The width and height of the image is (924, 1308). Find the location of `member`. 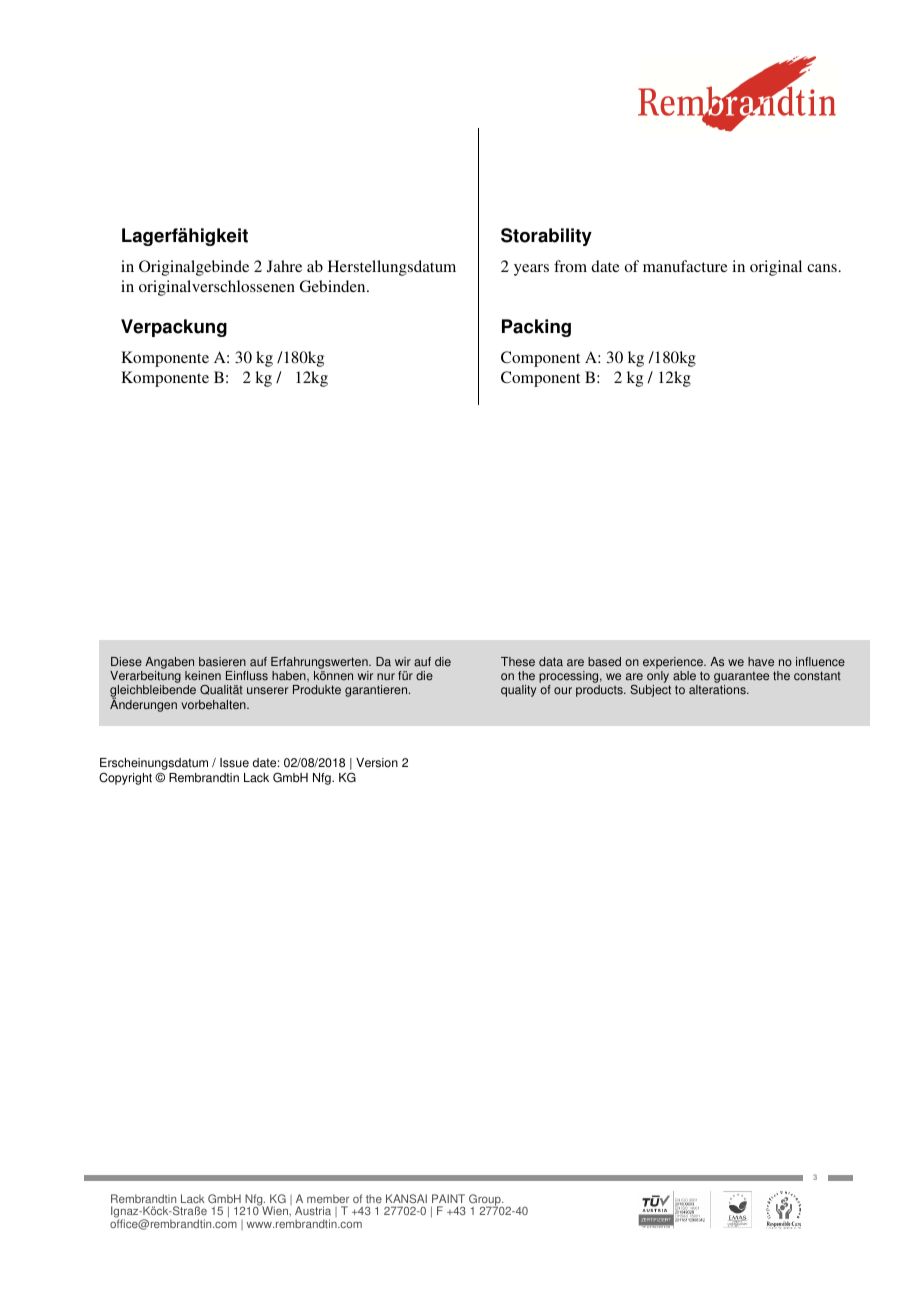

member is located at coordinates (328, 1198).
